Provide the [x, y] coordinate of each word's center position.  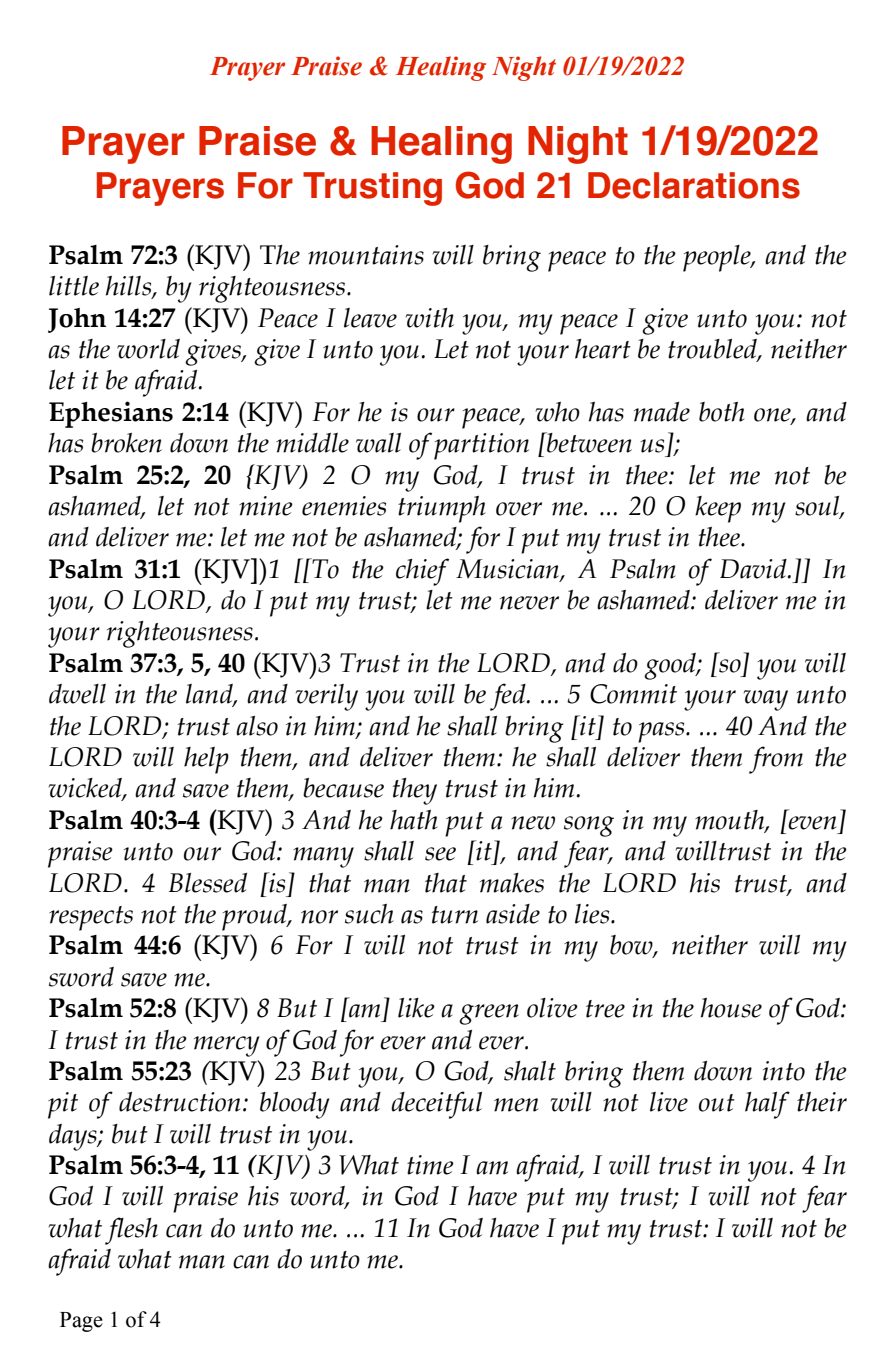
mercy [227, 1046]
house [731, 1008]
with [430, 318]
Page [81, 1322]
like [416, 1008]
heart [603, 349]
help [206, 760]
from [776, 760]
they [415, 791]
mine [266, 506]
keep [718, 509]
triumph [442, 509]
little [74, 286]
